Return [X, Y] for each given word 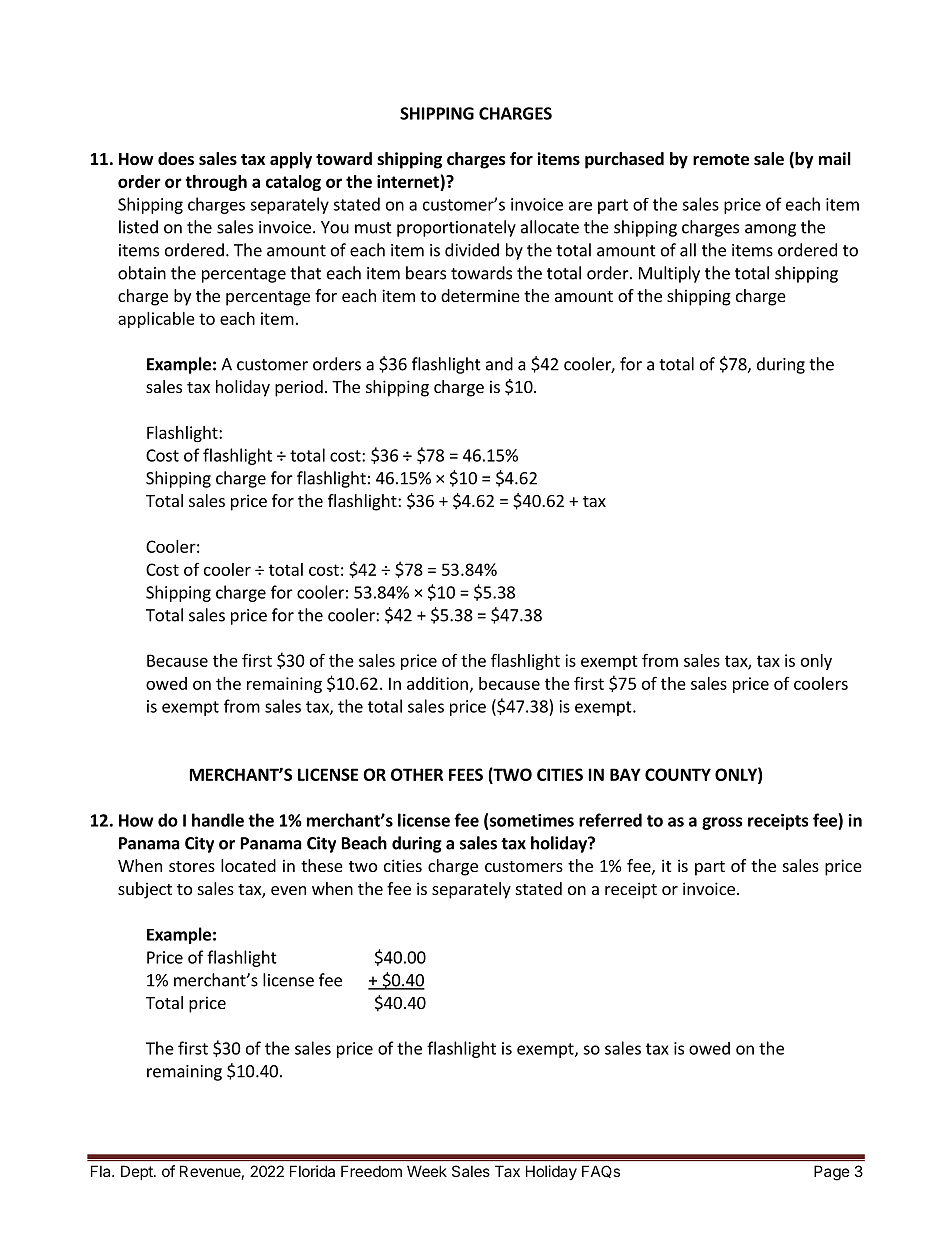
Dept [138, 1172]
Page [832, 1173]
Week [427, 1171]
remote [721, 160]
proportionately [456, 228]
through [216, 183]
